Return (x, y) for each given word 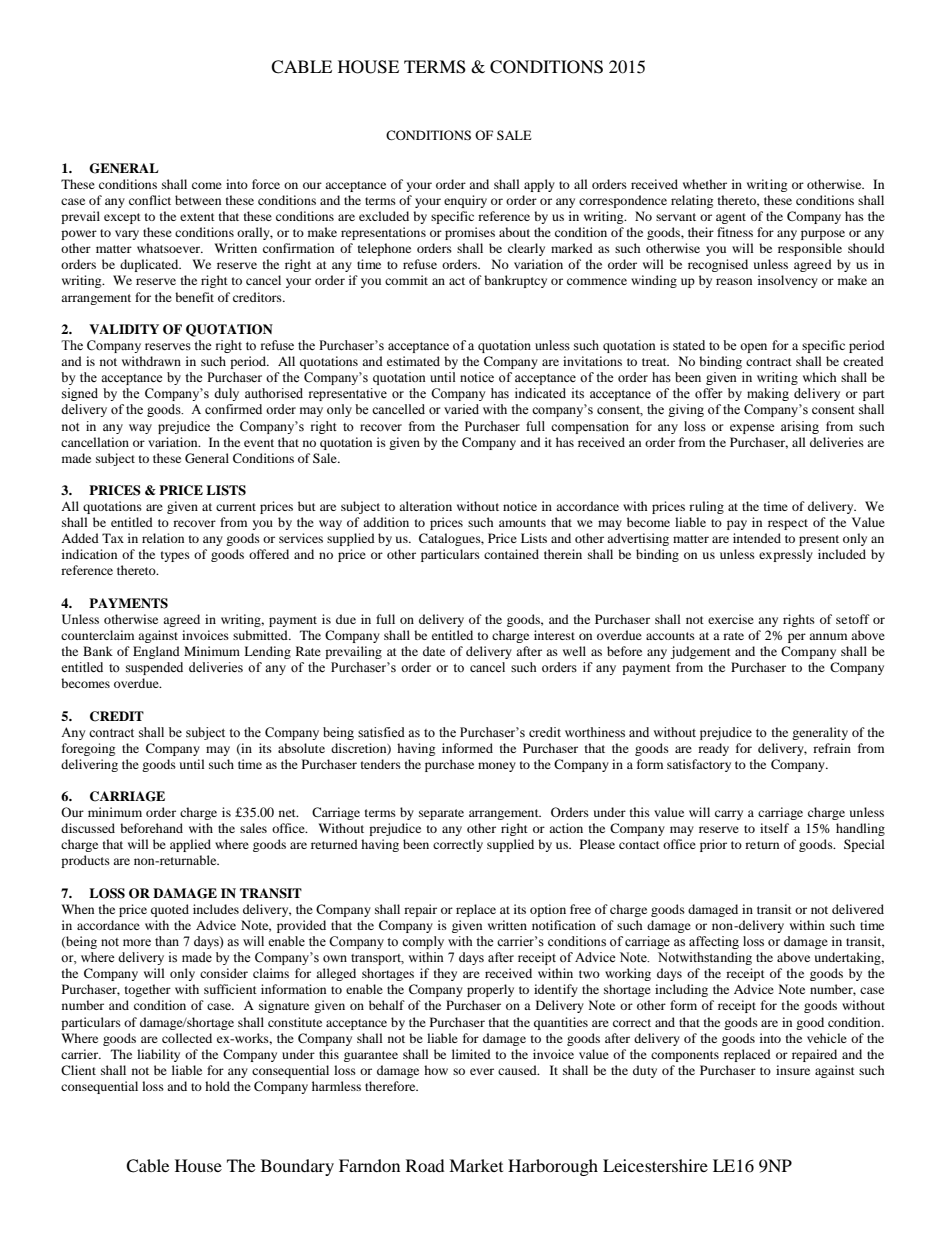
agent (731, 218)
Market (476, 1165)
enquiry (465, 201)
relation (163, 538)
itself (774, 828)
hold (217, 1086)
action (566, 828)
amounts (522, 523)
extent (197, 217)
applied (190, 845)
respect (788, 524)
